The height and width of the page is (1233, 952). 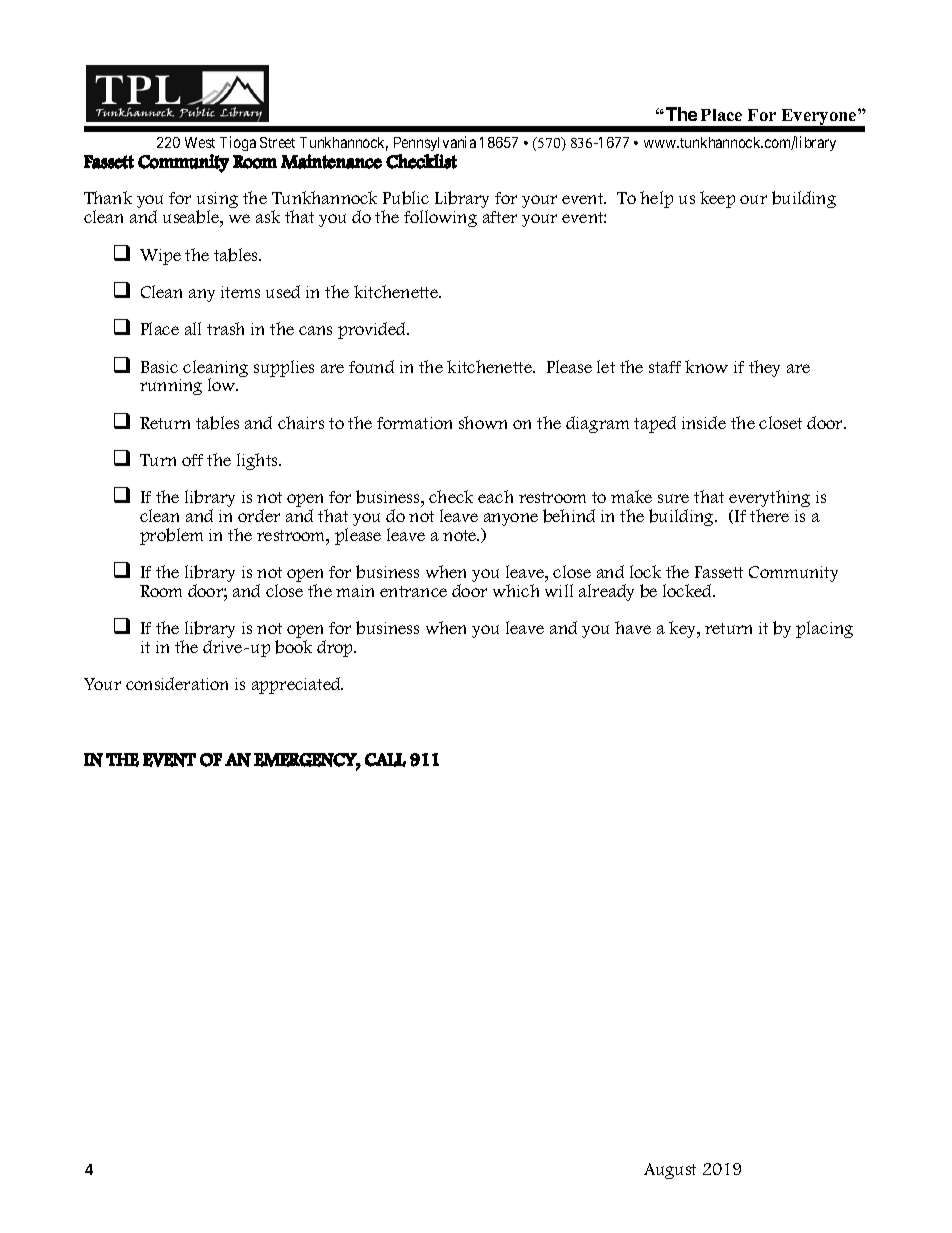 What do you see at coordinates (200, 142) in the page?
I see `West` at bounding box center [200, 142].
